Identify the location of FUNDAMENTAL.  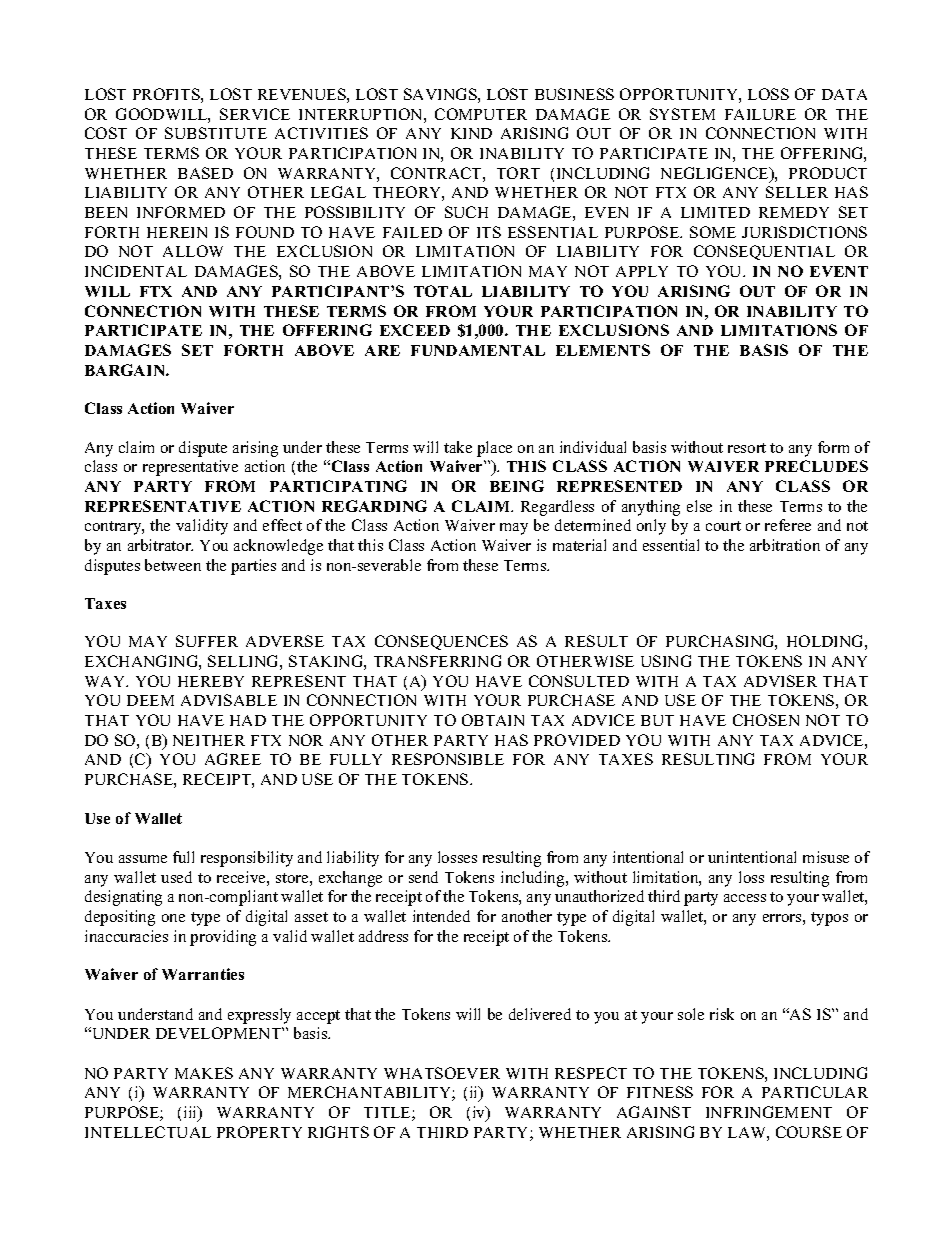
(478, 350).
